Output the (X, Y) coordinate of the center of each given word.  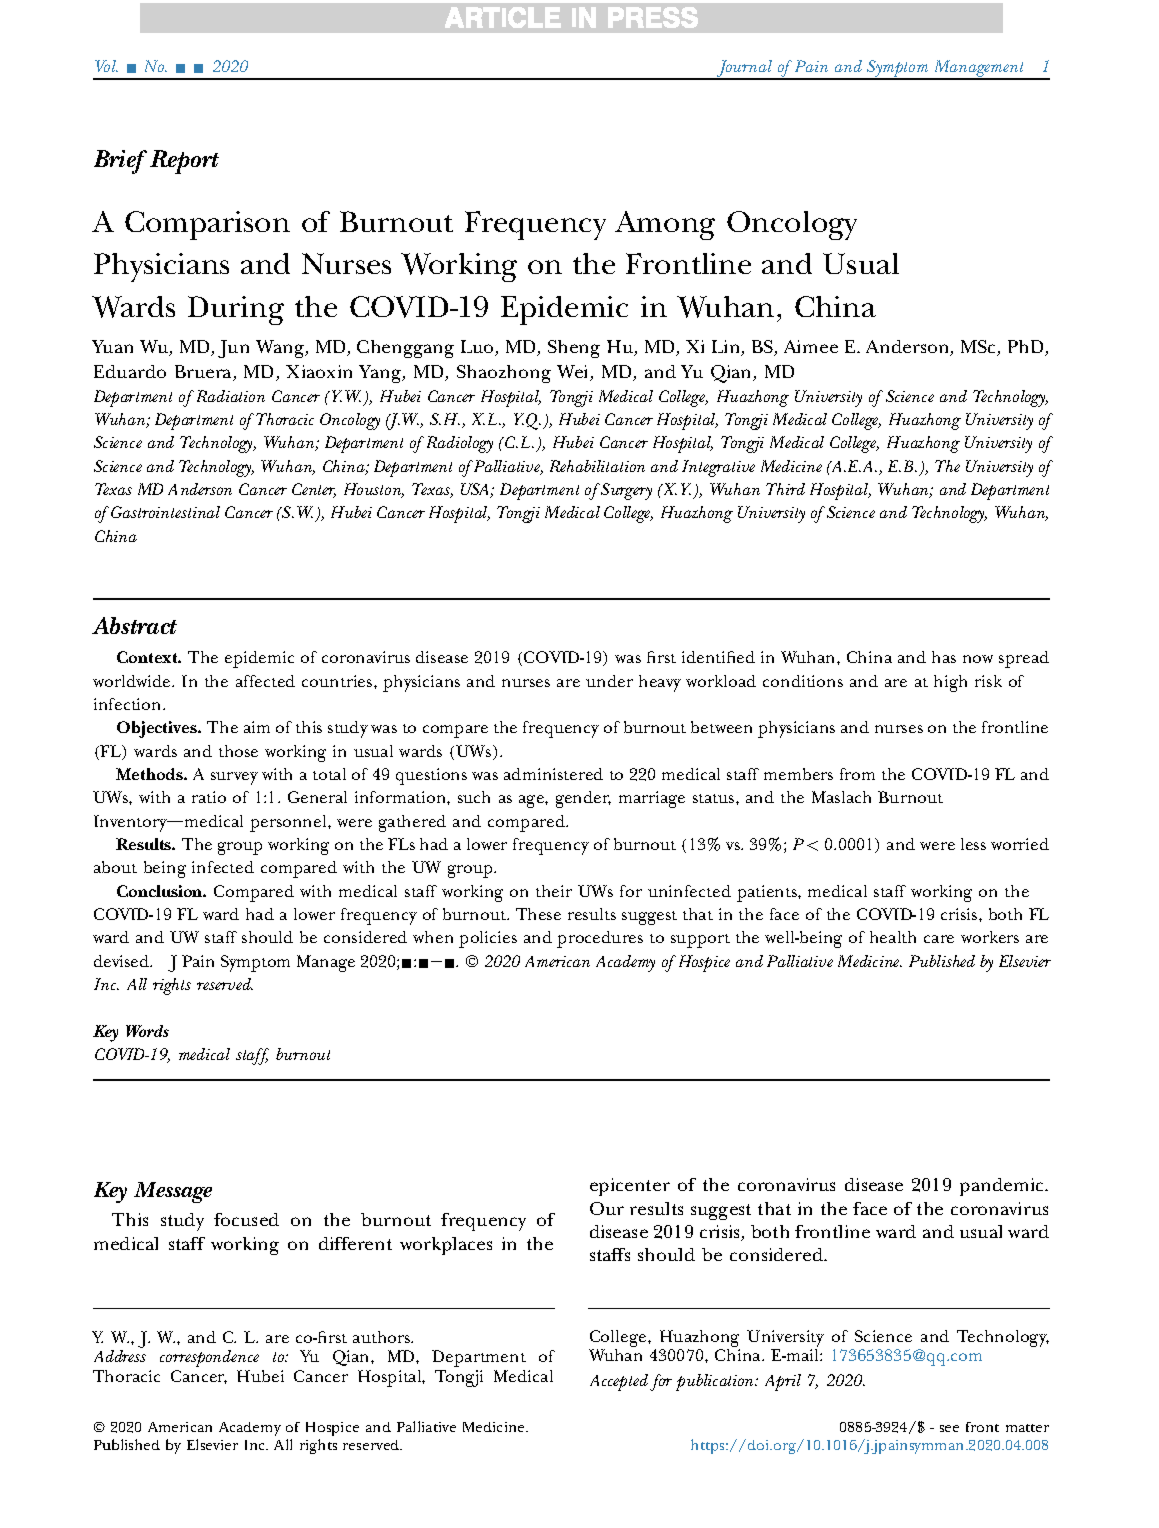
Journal (744, 70)
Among (665, 225)
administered (553, 774)
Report (184, 162)
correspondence (209, 1358)
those (238, 751)
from (857, 774)
